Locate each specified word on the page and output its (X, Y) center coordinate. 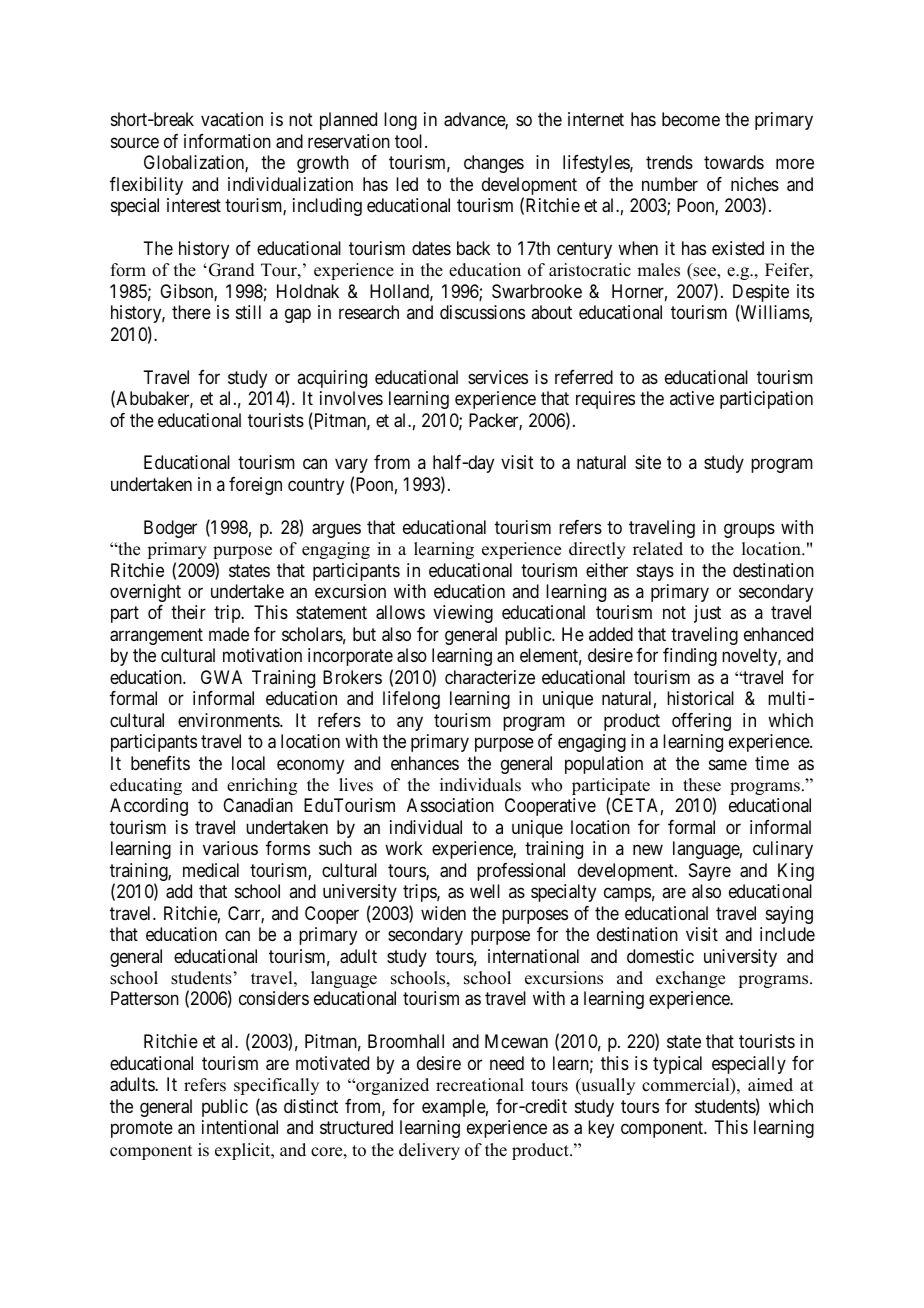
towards (734, 162)
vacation (232, 119)
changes (494, 164)
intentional (240, 1127)
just (707, 614)
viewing (463, 614)
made (229, 634)
